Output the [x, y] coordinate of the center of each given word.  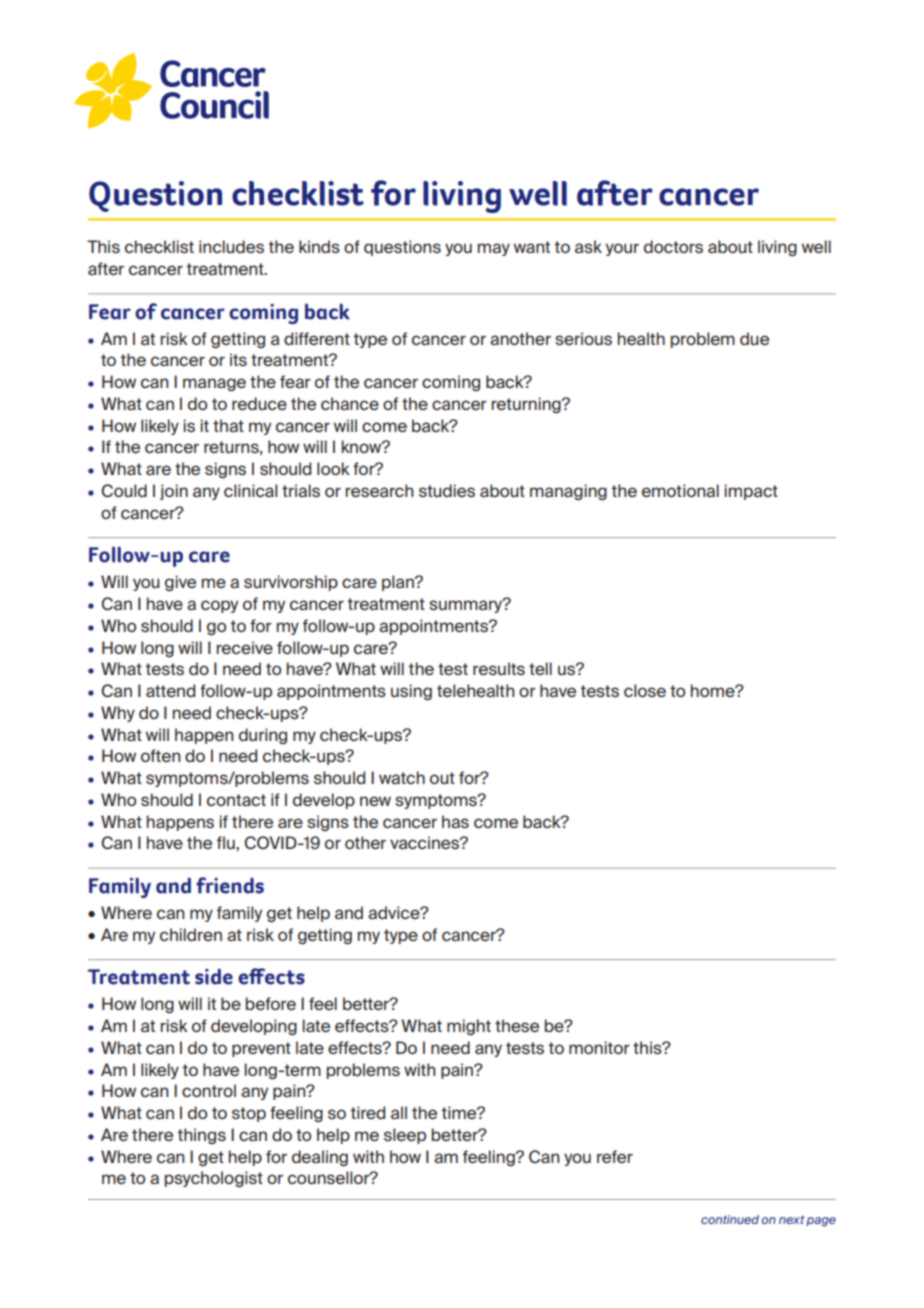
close [645, 690]
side [214, 976]
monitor [599, 1047]
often [161, 755]
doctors [673, 246]
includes [231, 246]
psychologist [214, 1179]
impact [751, 492]
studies [447, 490]
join [174, 492]
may [494, 249]
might [469, 1027]
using [411, 692]
